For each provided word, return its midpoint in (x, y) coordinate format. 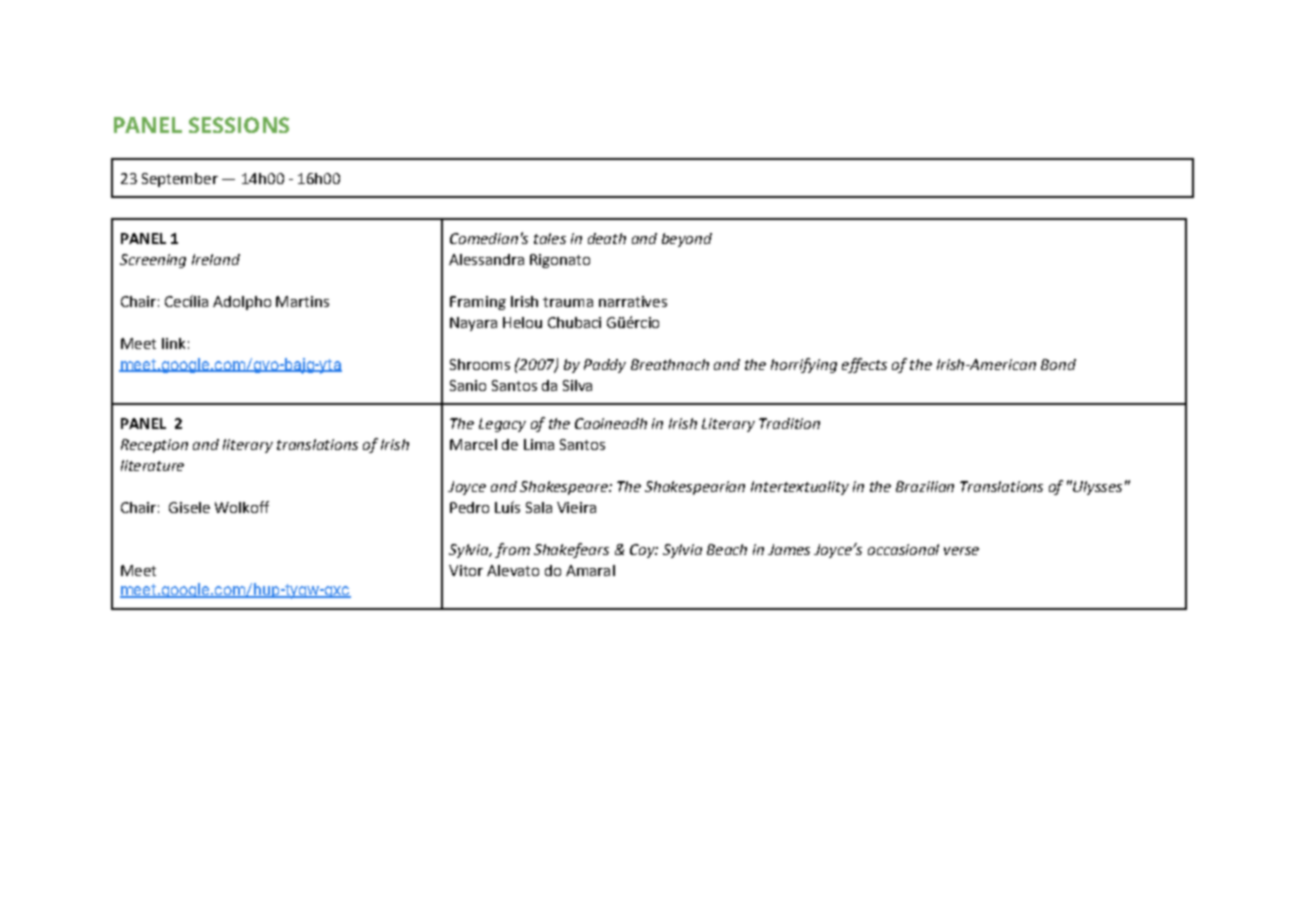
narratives (633, 301)
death (607, 238)
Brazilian (925, 486)
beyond (687, 240)
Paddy (605, 366)
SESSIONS (239, 125)
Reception (154, 446)
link (173, 343)
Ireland (216, 259)
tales (550, 238)
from (512, 550)
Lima (539, 444)
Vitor (466, 570)
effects (864, 365)
